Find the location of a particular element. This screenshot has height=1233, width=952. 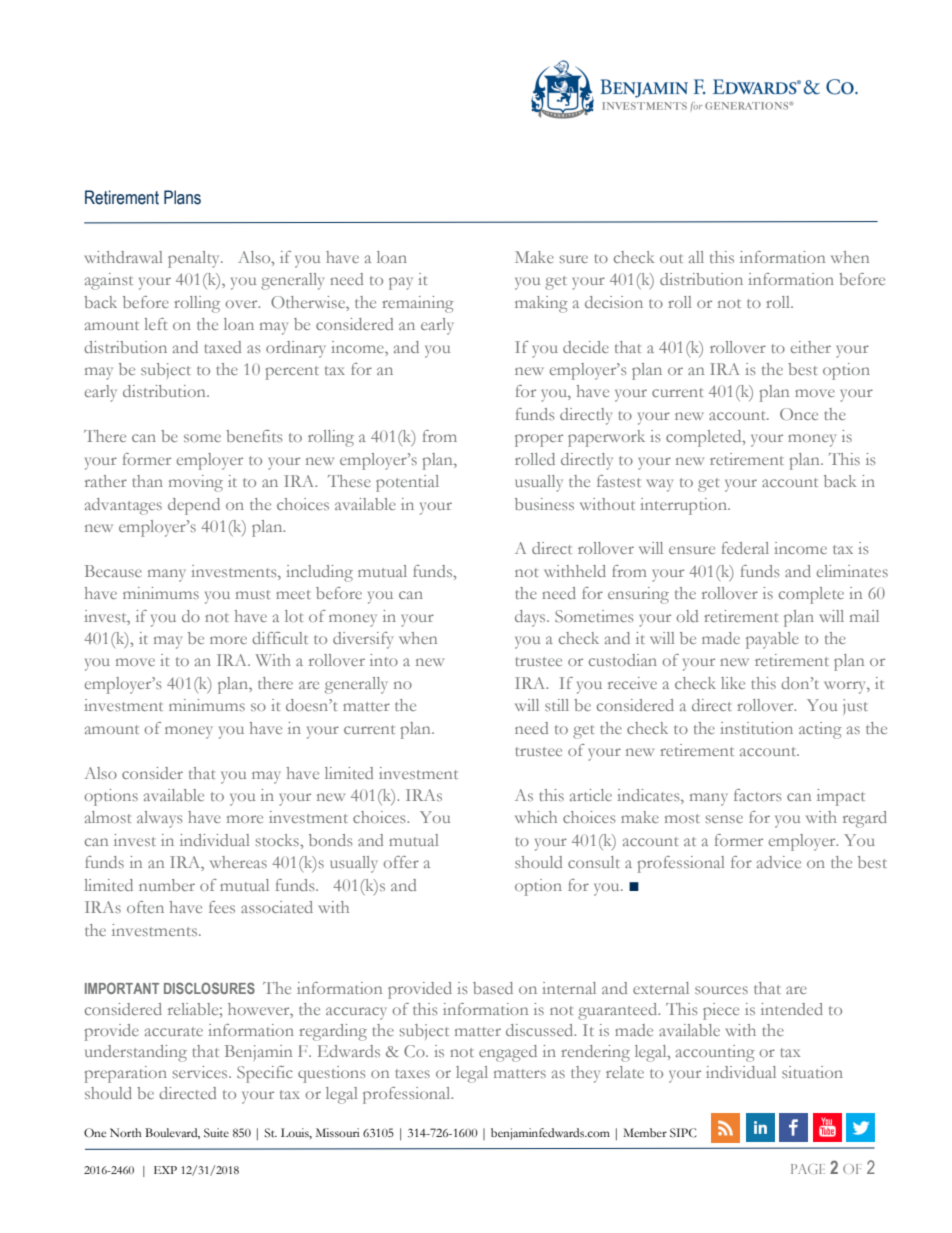

must is located at coordinates (253, 594).
